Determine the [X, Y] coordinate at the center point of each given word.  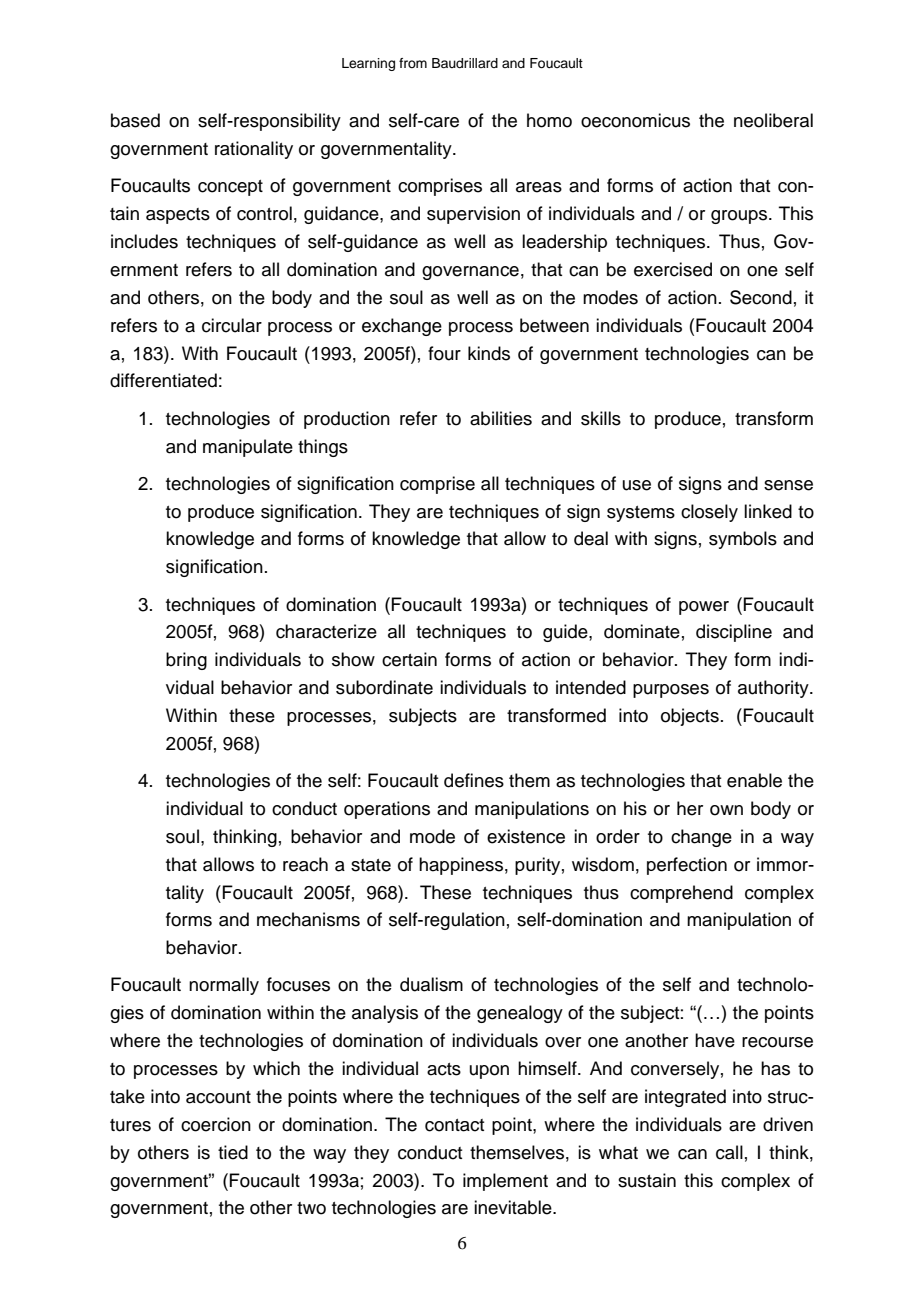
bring [186, 661]
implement [505, 1182]
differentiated [163, 380]
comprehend [681, 894]
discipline [734, 633]
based [135, 120]
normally [224, 986]
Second [761, 297]
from [413, 63]
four [444, 353]
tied [233, 1152]
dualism [431, 984]
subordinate [384, 687]
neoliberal [773, 120]
